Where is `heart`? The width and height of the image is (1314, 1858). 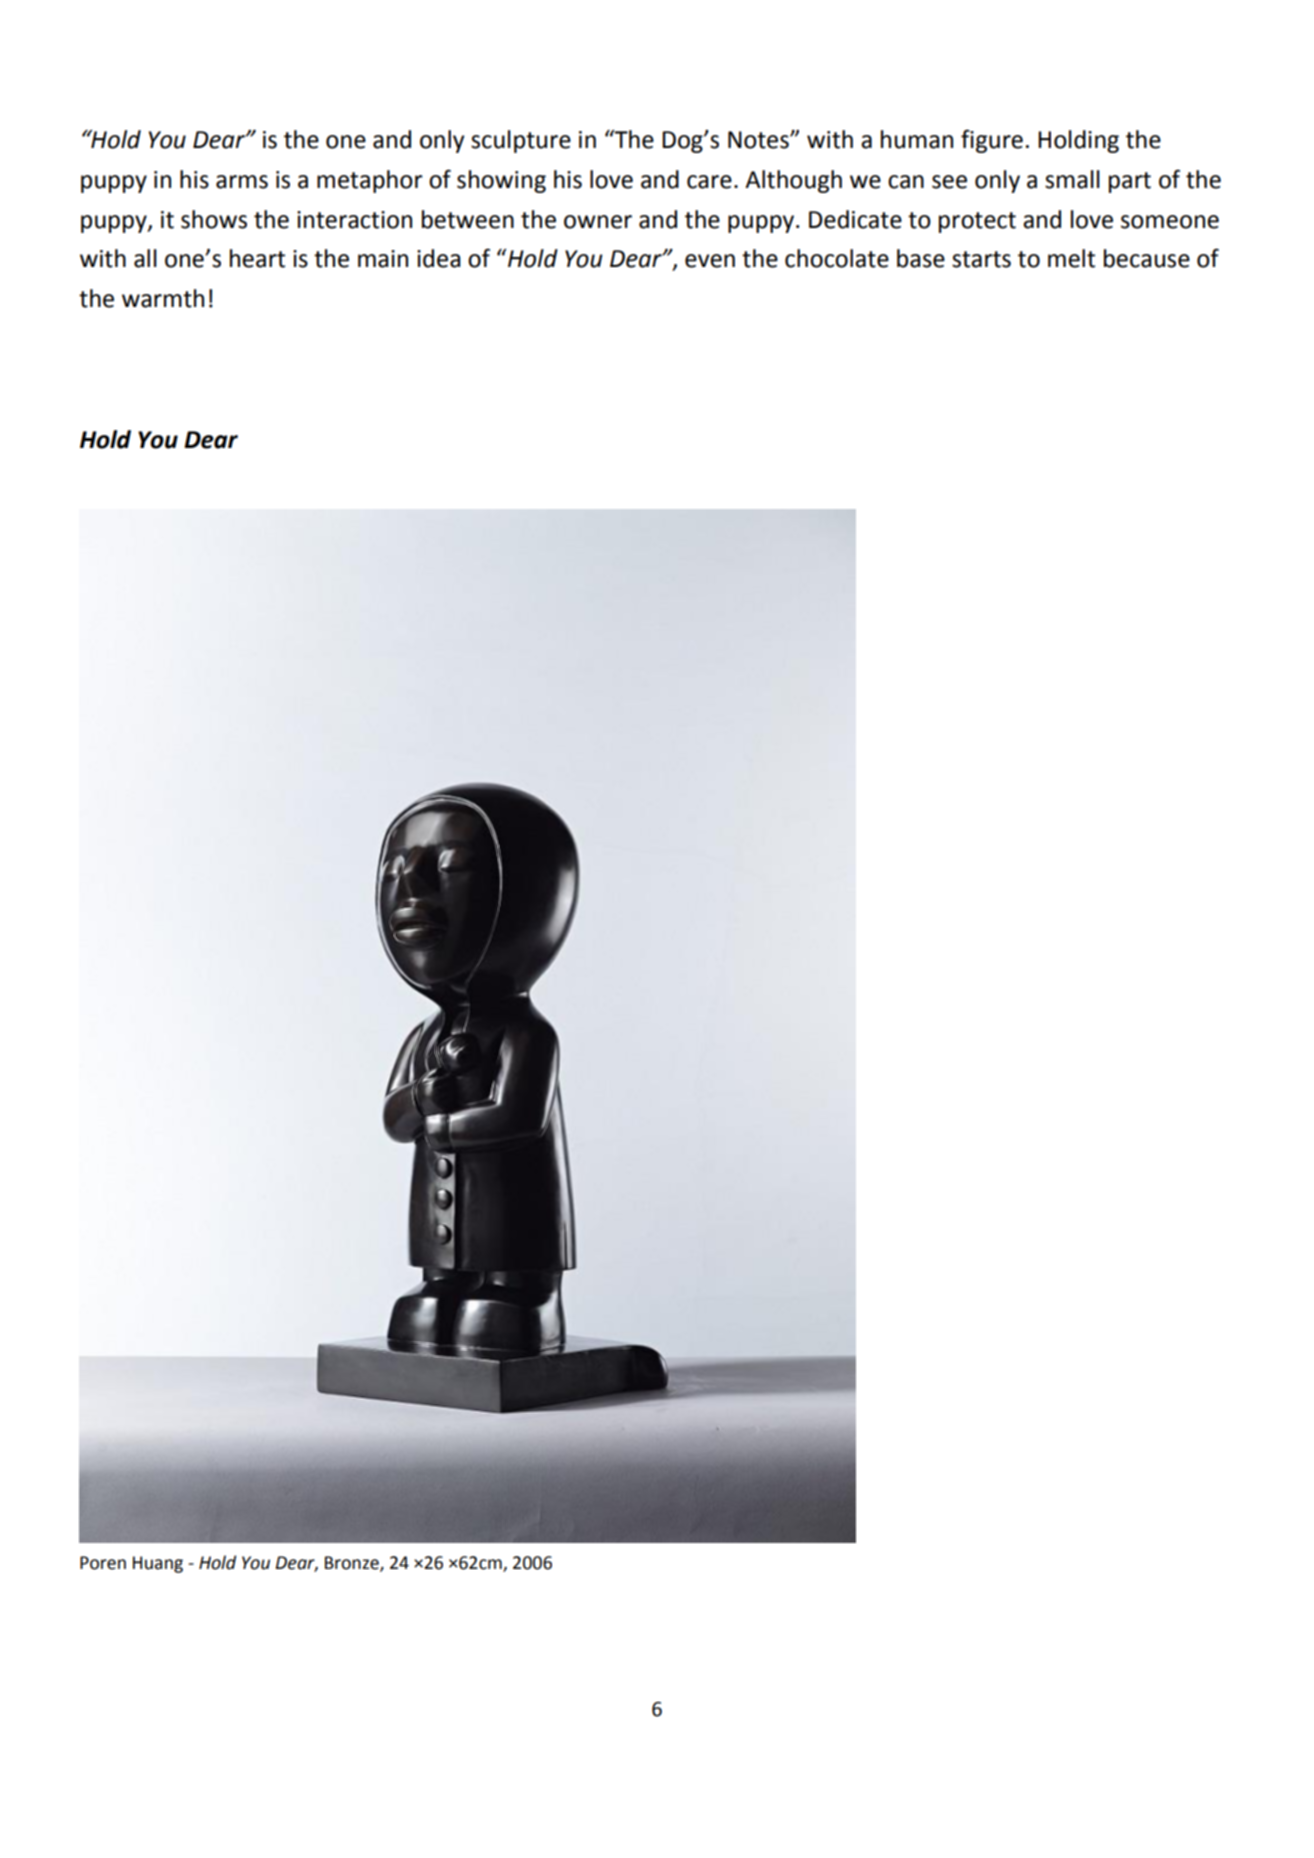
heart is located at coordinates (257, 258).
